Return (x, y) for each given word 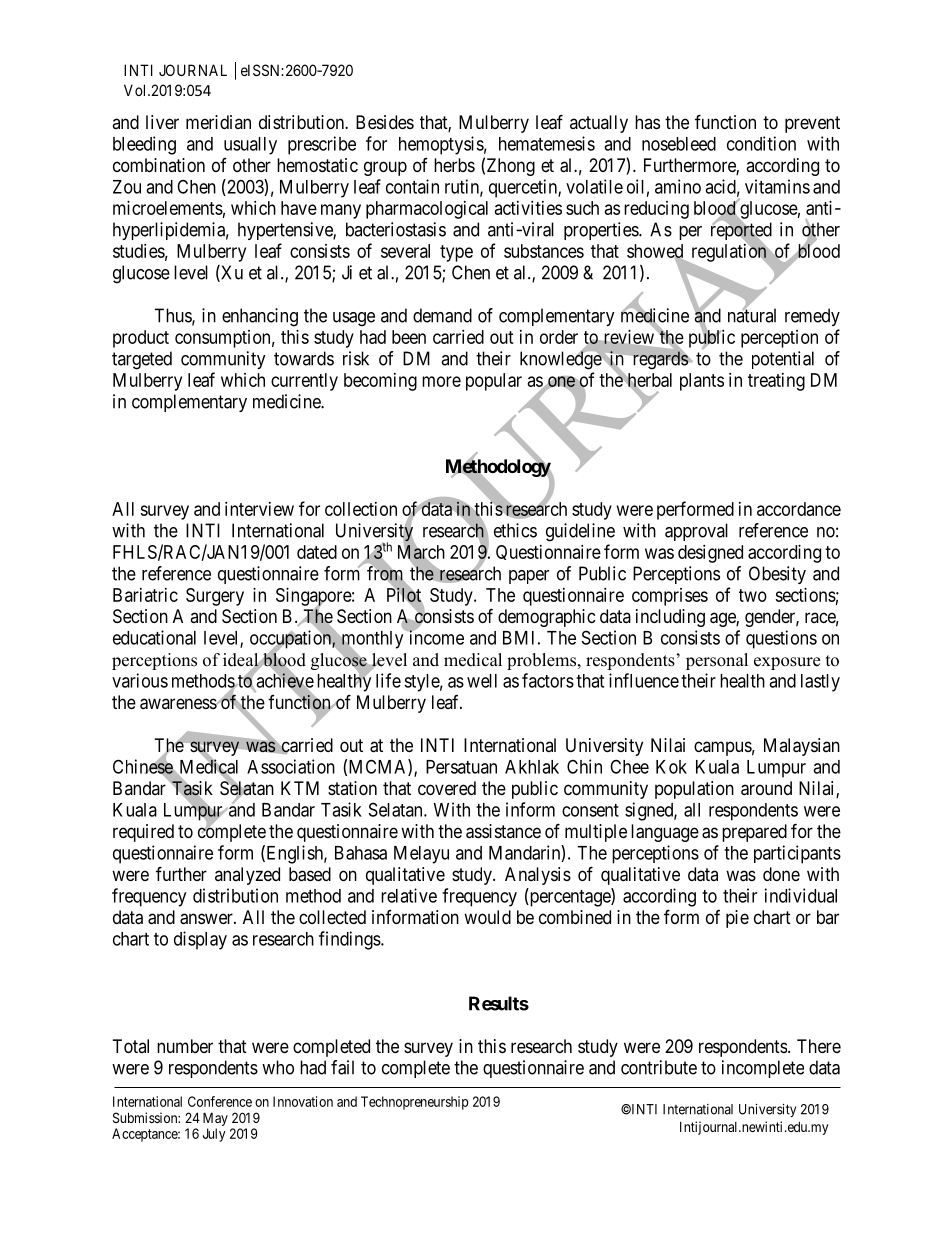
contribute (659, 1067)
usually (250, 146)
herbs (454, 165)
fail (342, 1067)
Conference (220, 1101)
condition (761, 143)
